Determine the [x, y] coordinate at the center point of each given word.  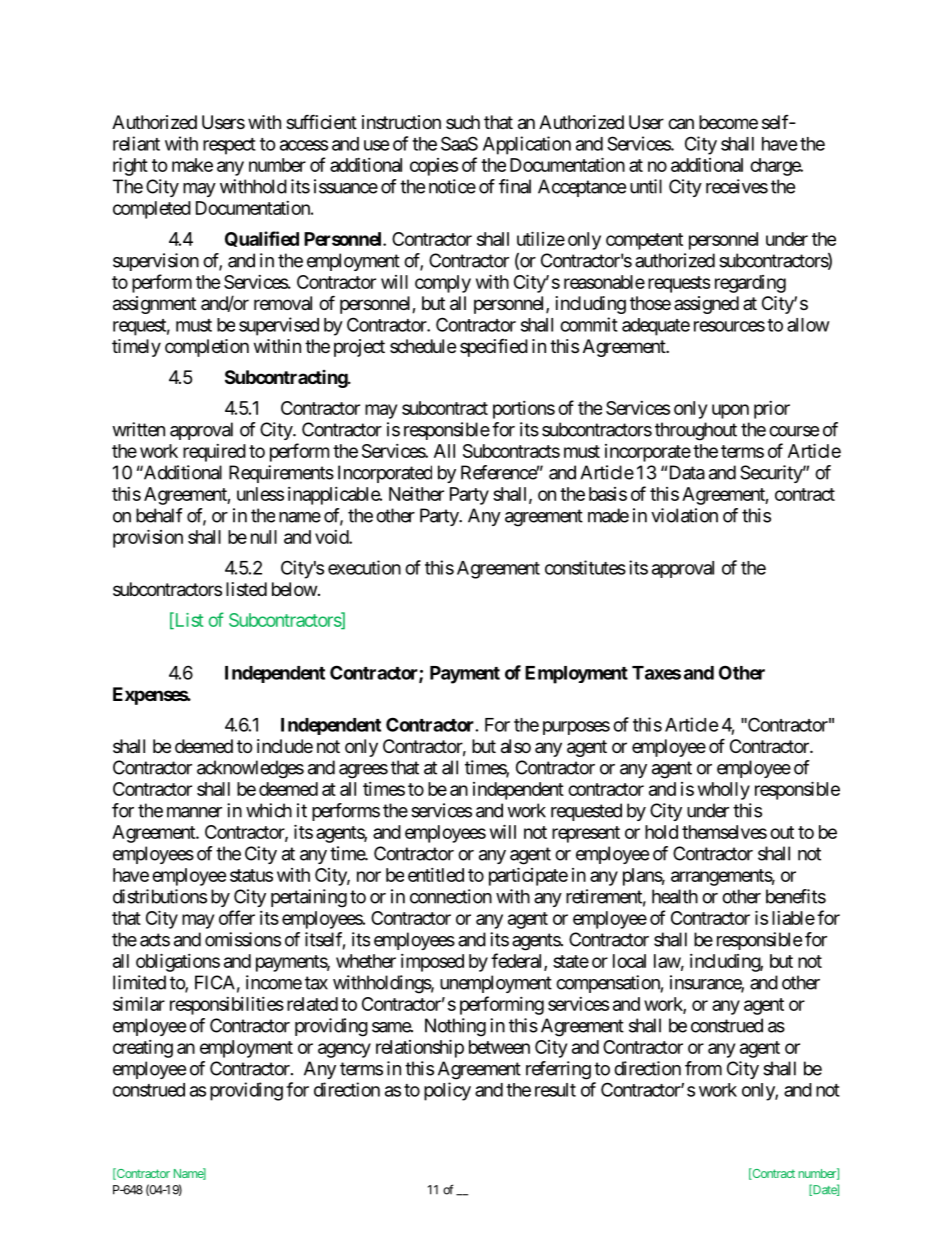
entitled [436, 875]
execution [364, 567]
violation [684, 515]
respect [229, 146]
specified [494, 348]
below [294, 589]
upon [730, 411]
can [681, 124]
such [463, 122]
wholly [724, 791]
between [499, 1047]
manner [194, 812]
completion [207, 348]
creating [143, 1049]
